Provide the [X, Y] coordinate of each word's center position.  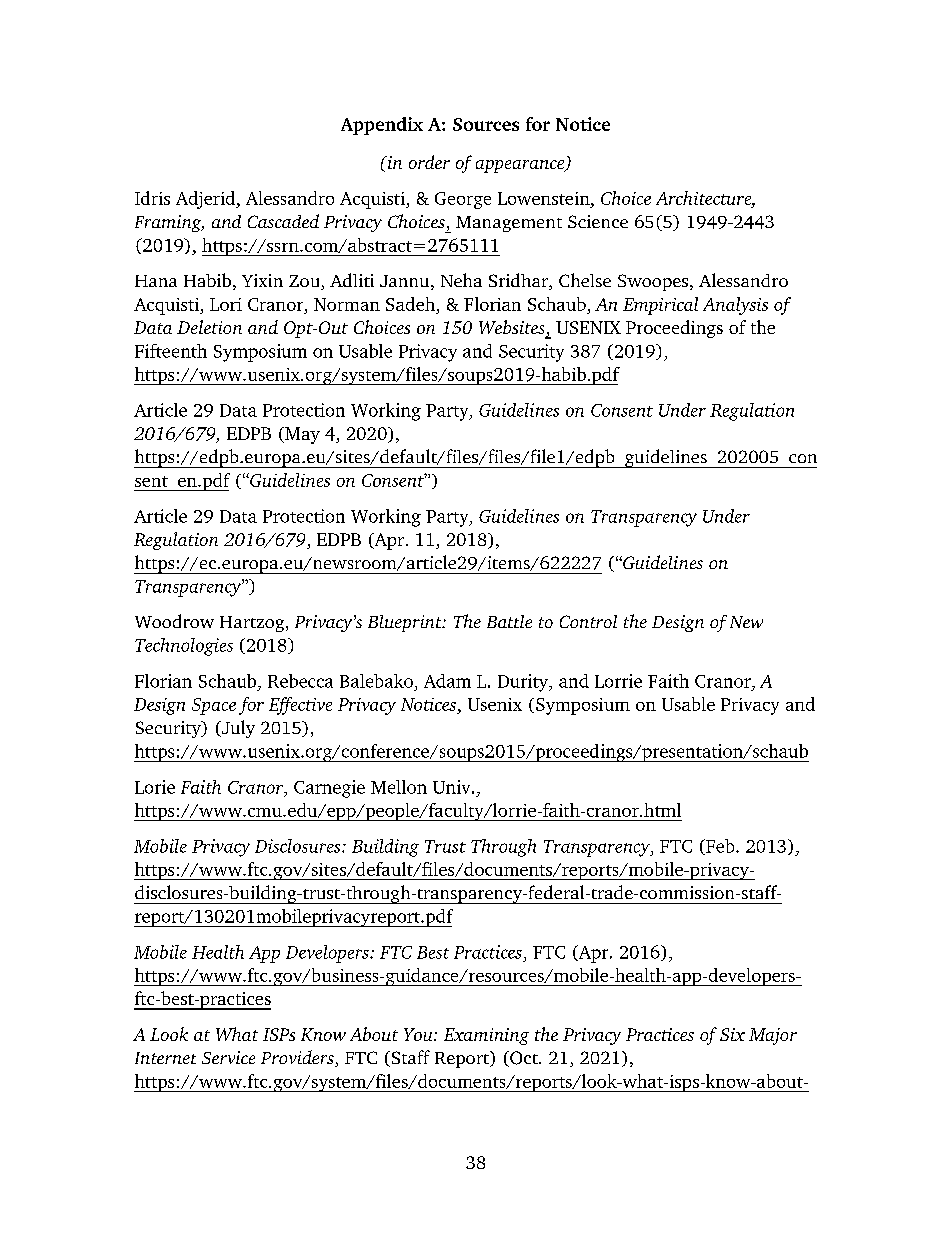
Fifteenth [171, 351]
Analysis [735, 306]
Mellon [399, 787]
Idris [152, 198]
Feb [720, 847]
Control [588, 621]
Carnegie [329, 789]
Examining [486, 1036]
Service [228, 1057]
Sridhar [519, 281]
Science [598, 221]
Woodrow [174, 621]
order [429, 162]
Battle [509, 621]
